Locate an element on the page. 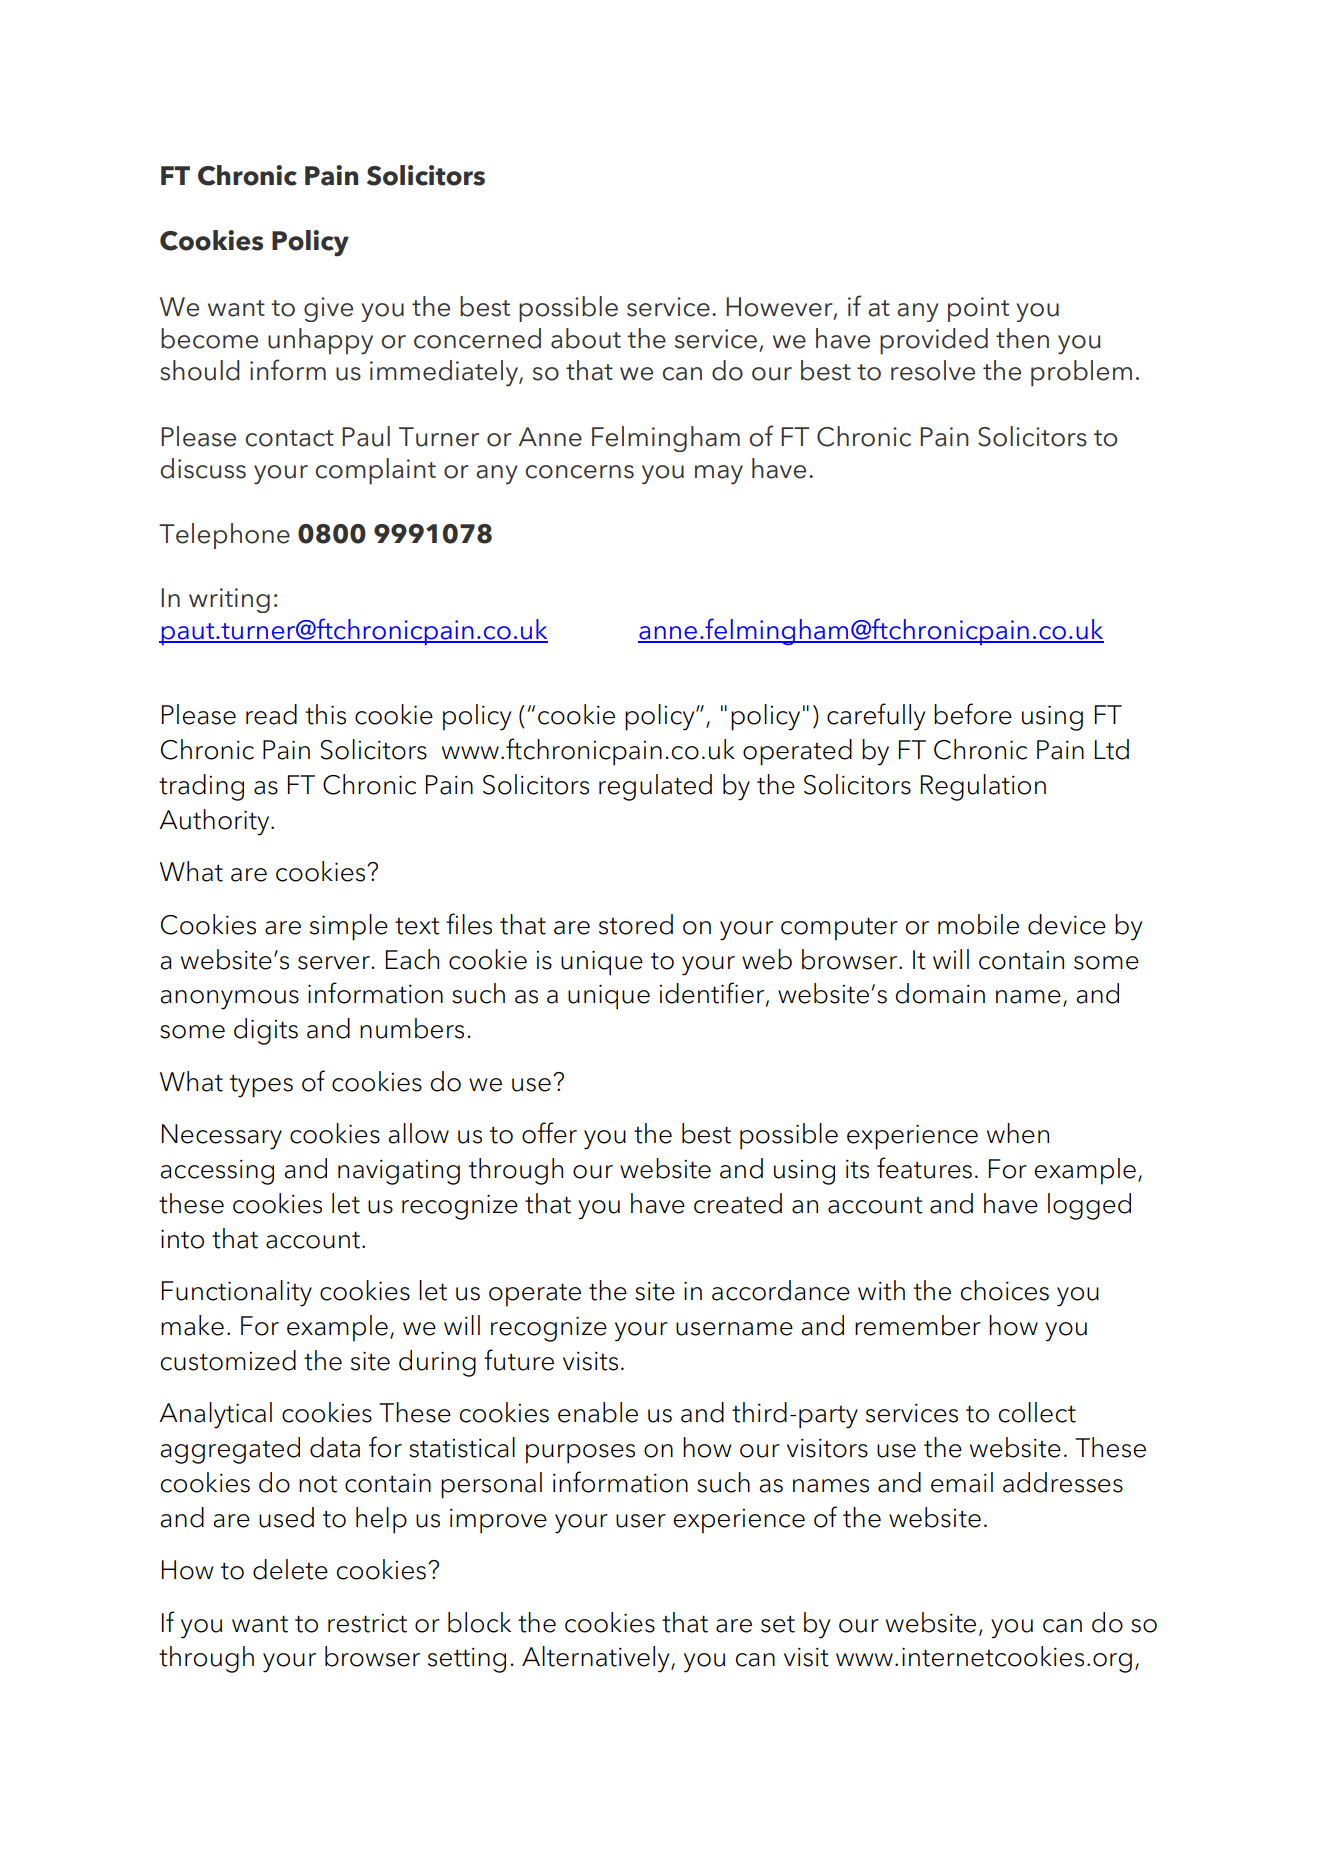  about is located at coordinates (586, 338).
